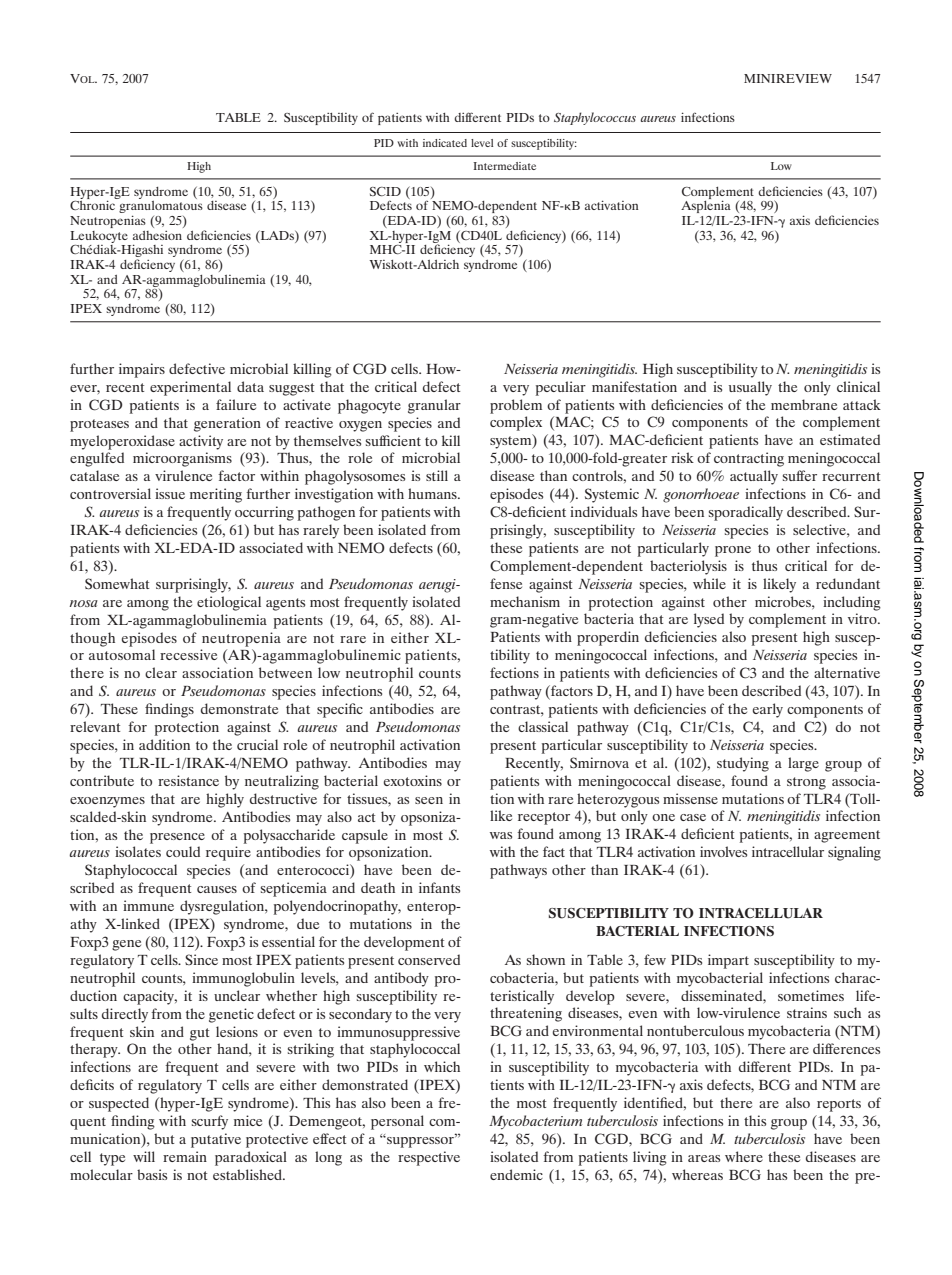  What do you see at coordinates (217, 889) in the screenshot?
I see `causes` at bounding box center [217, 889].
